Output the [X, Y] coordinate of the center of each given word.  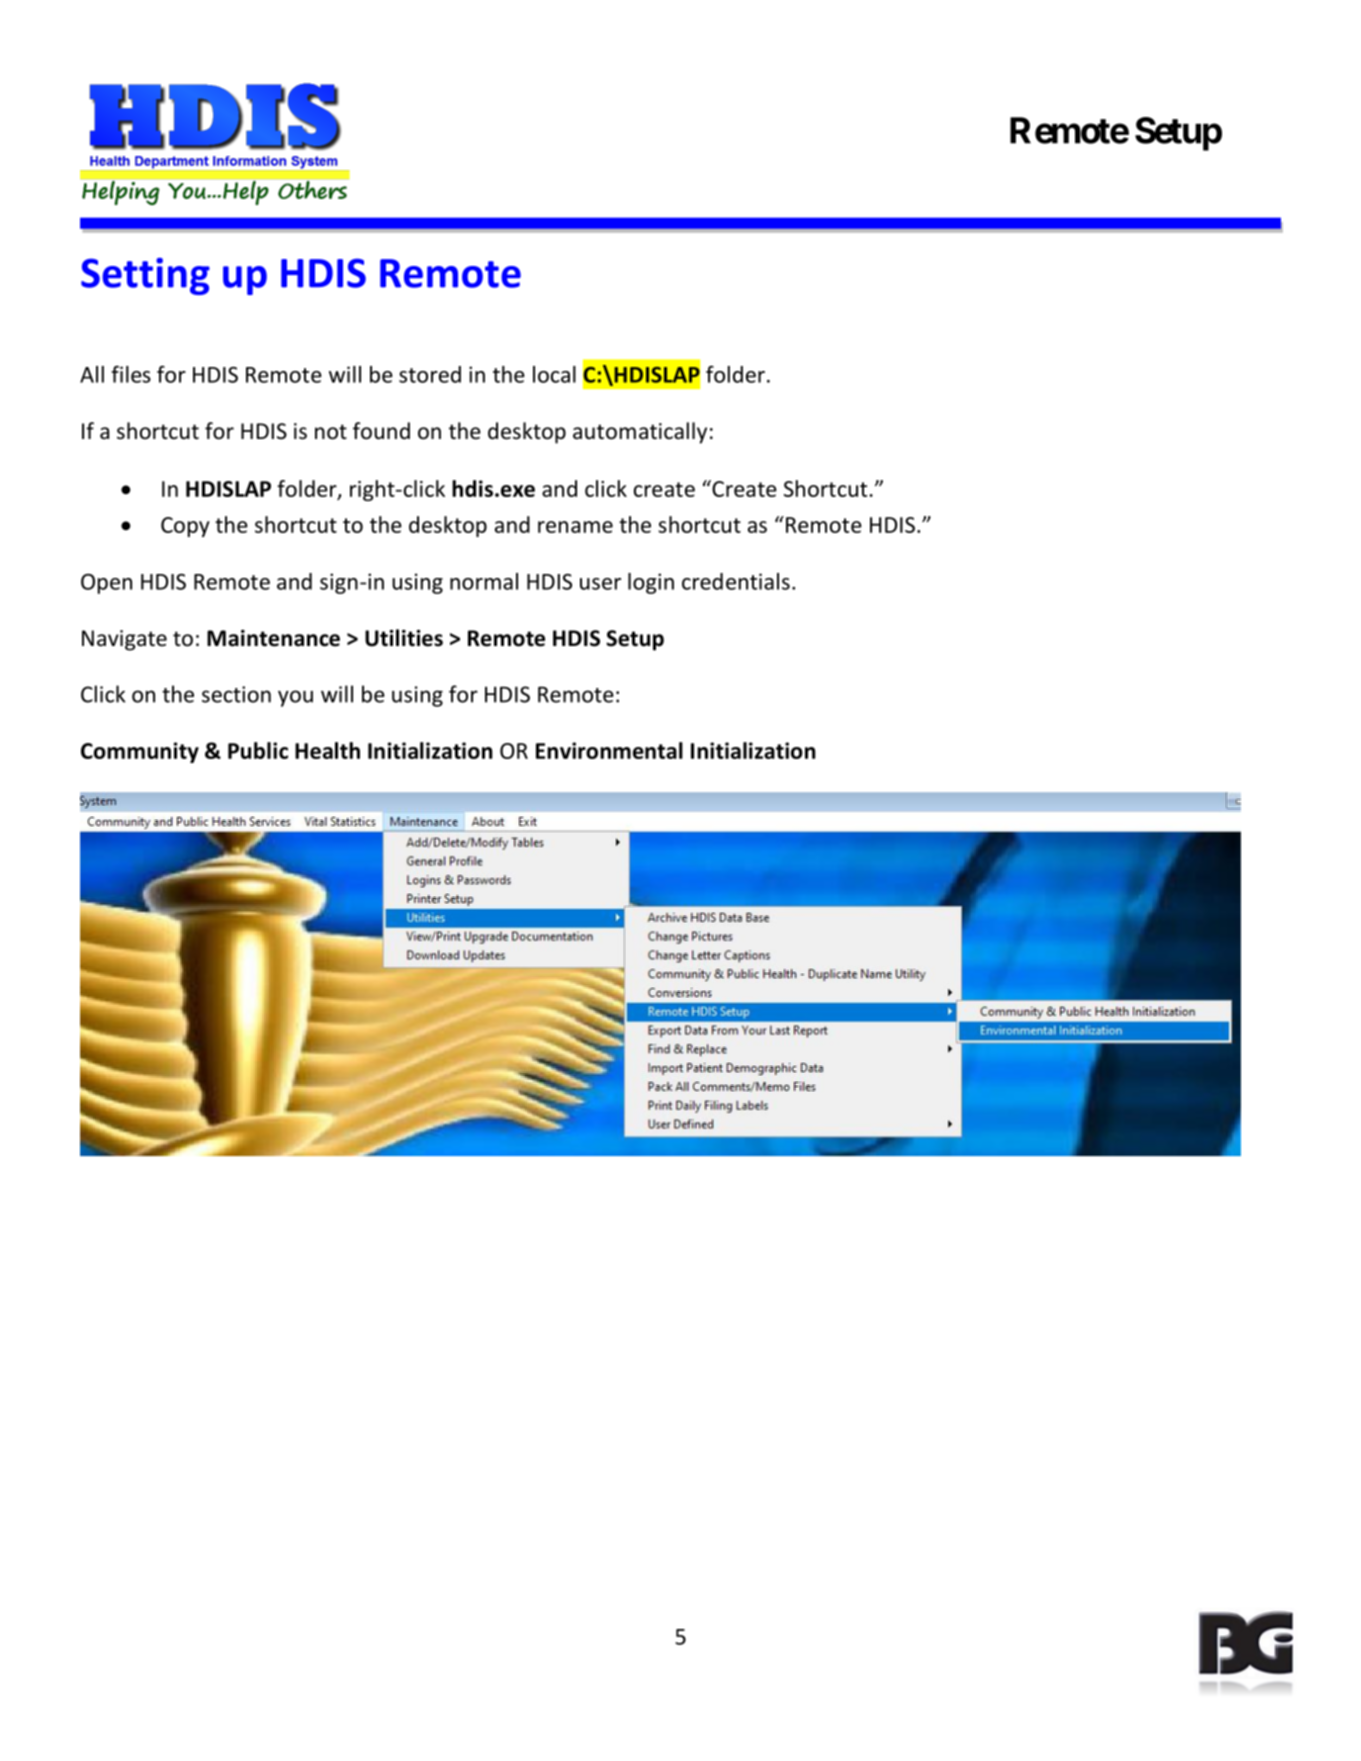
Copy [185, 527]
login [651, 583]
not [331, 432]
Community [140, 752]
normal [484, 581]
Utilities [404, 638]
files [131, 374]
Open [106, 584]
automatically [640, 433]
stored [430, 374]
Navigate [124, 640]
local [554, 374]
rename [575, 527]
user [600, 584]
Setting [145, 276]
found [381, 431]
